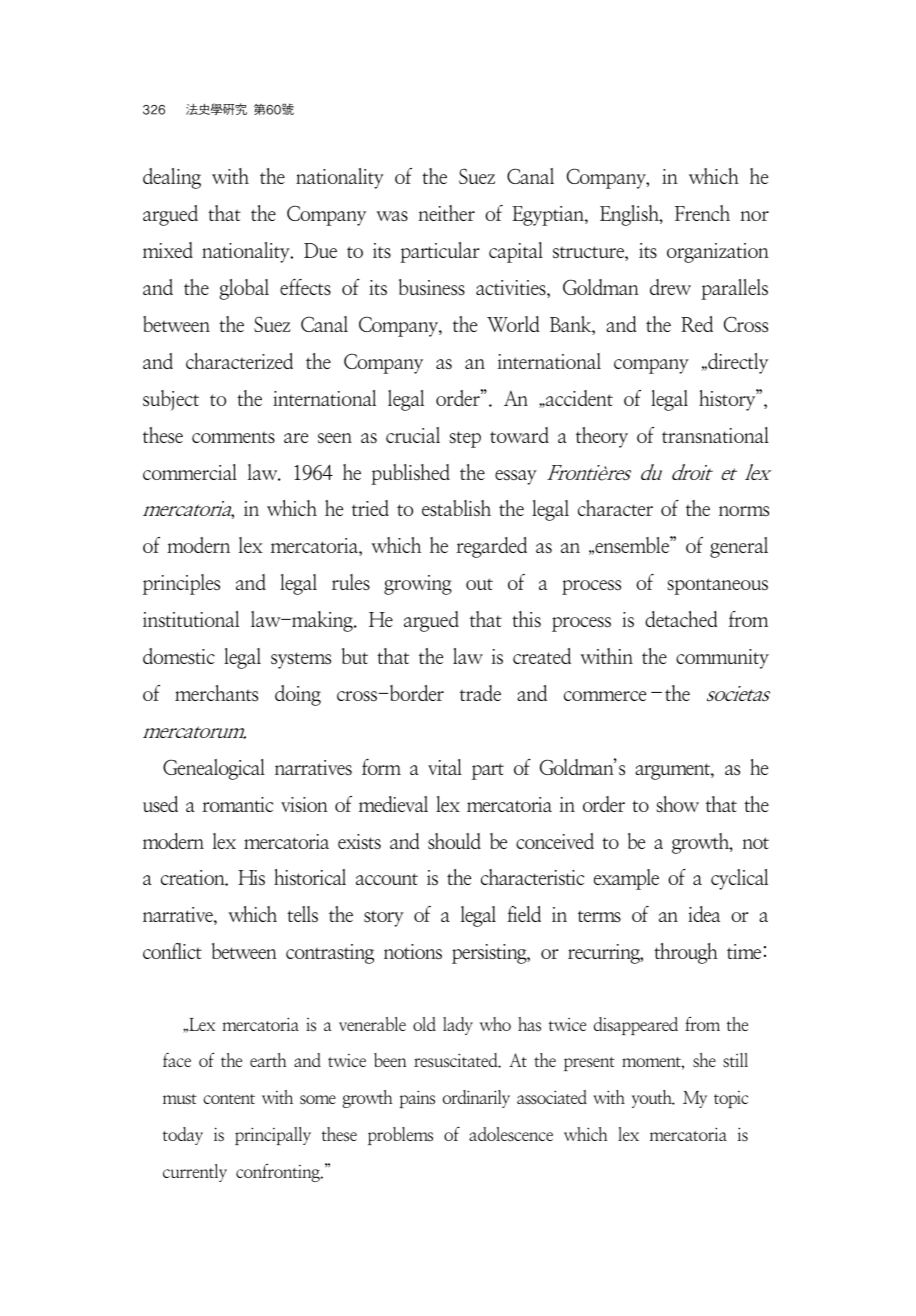  What do you see at coordinates (702, 213) in the screenshot?
I see `French` at bounding box center [702, 213].
